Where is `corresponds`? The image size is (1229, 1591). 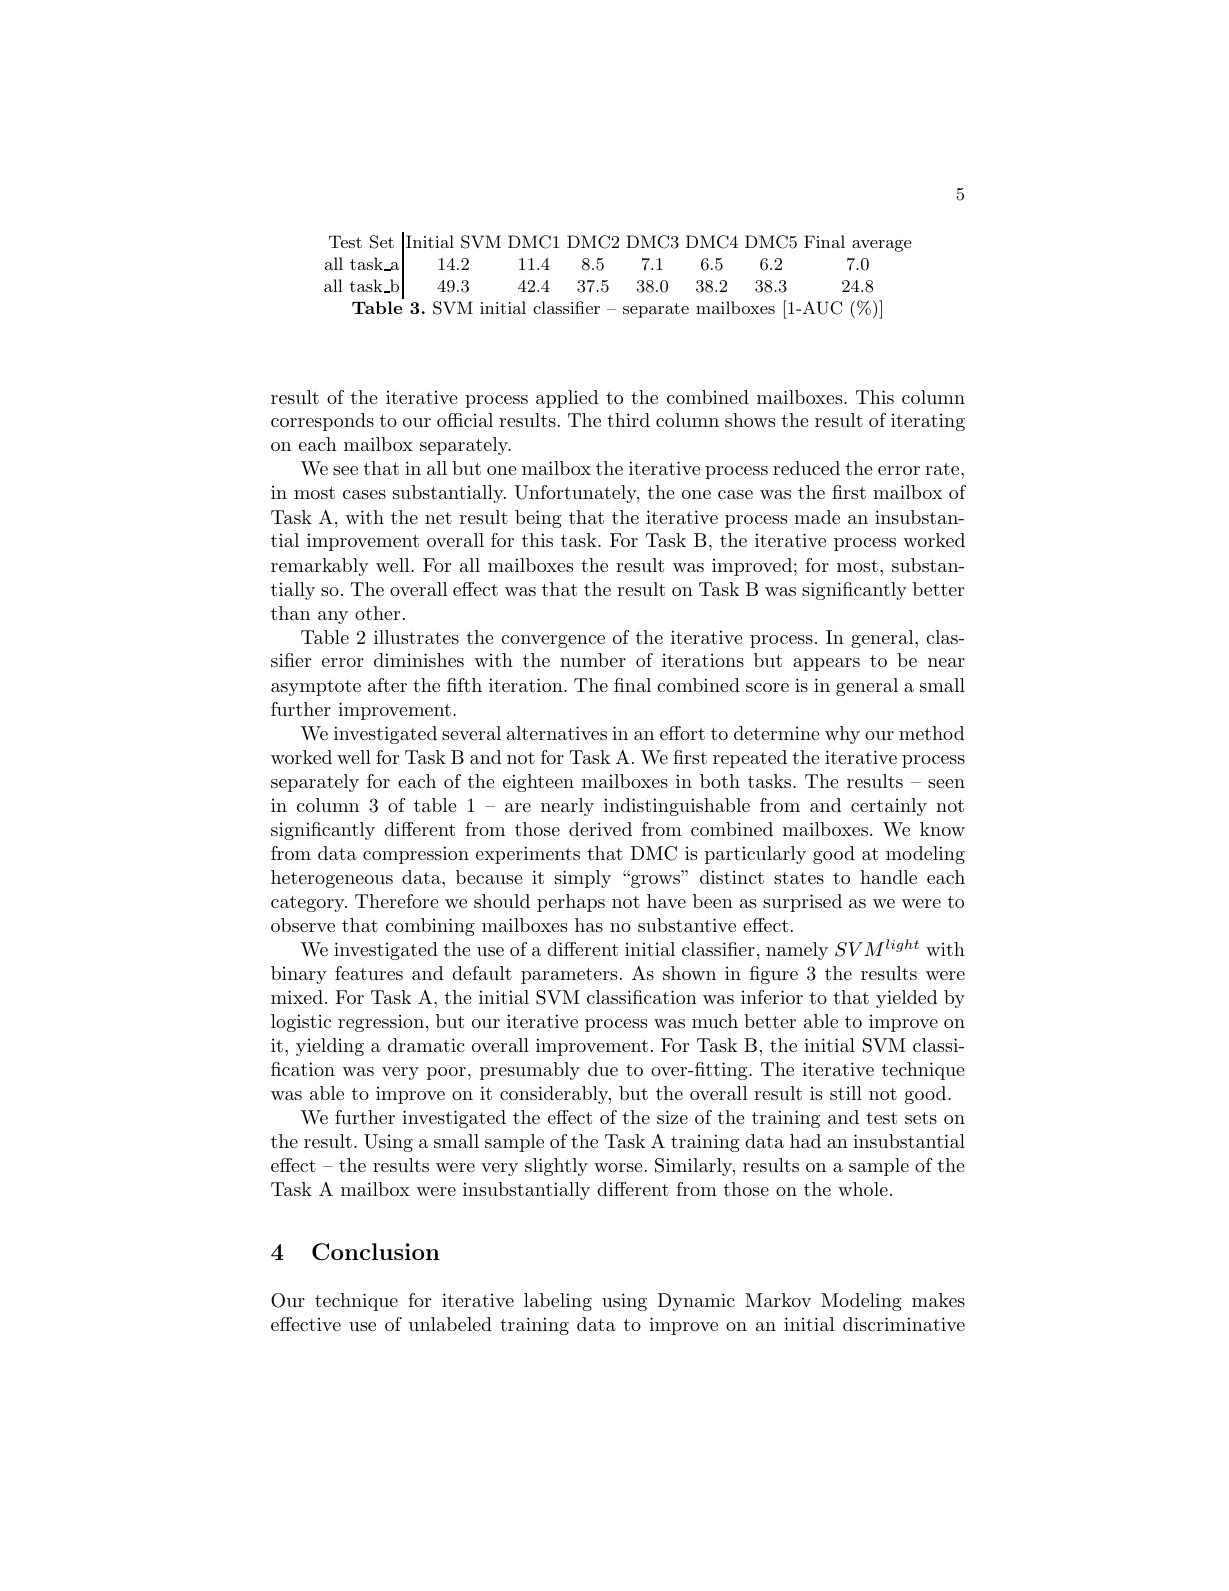
corresponds is located at coordinates (322, 422).
